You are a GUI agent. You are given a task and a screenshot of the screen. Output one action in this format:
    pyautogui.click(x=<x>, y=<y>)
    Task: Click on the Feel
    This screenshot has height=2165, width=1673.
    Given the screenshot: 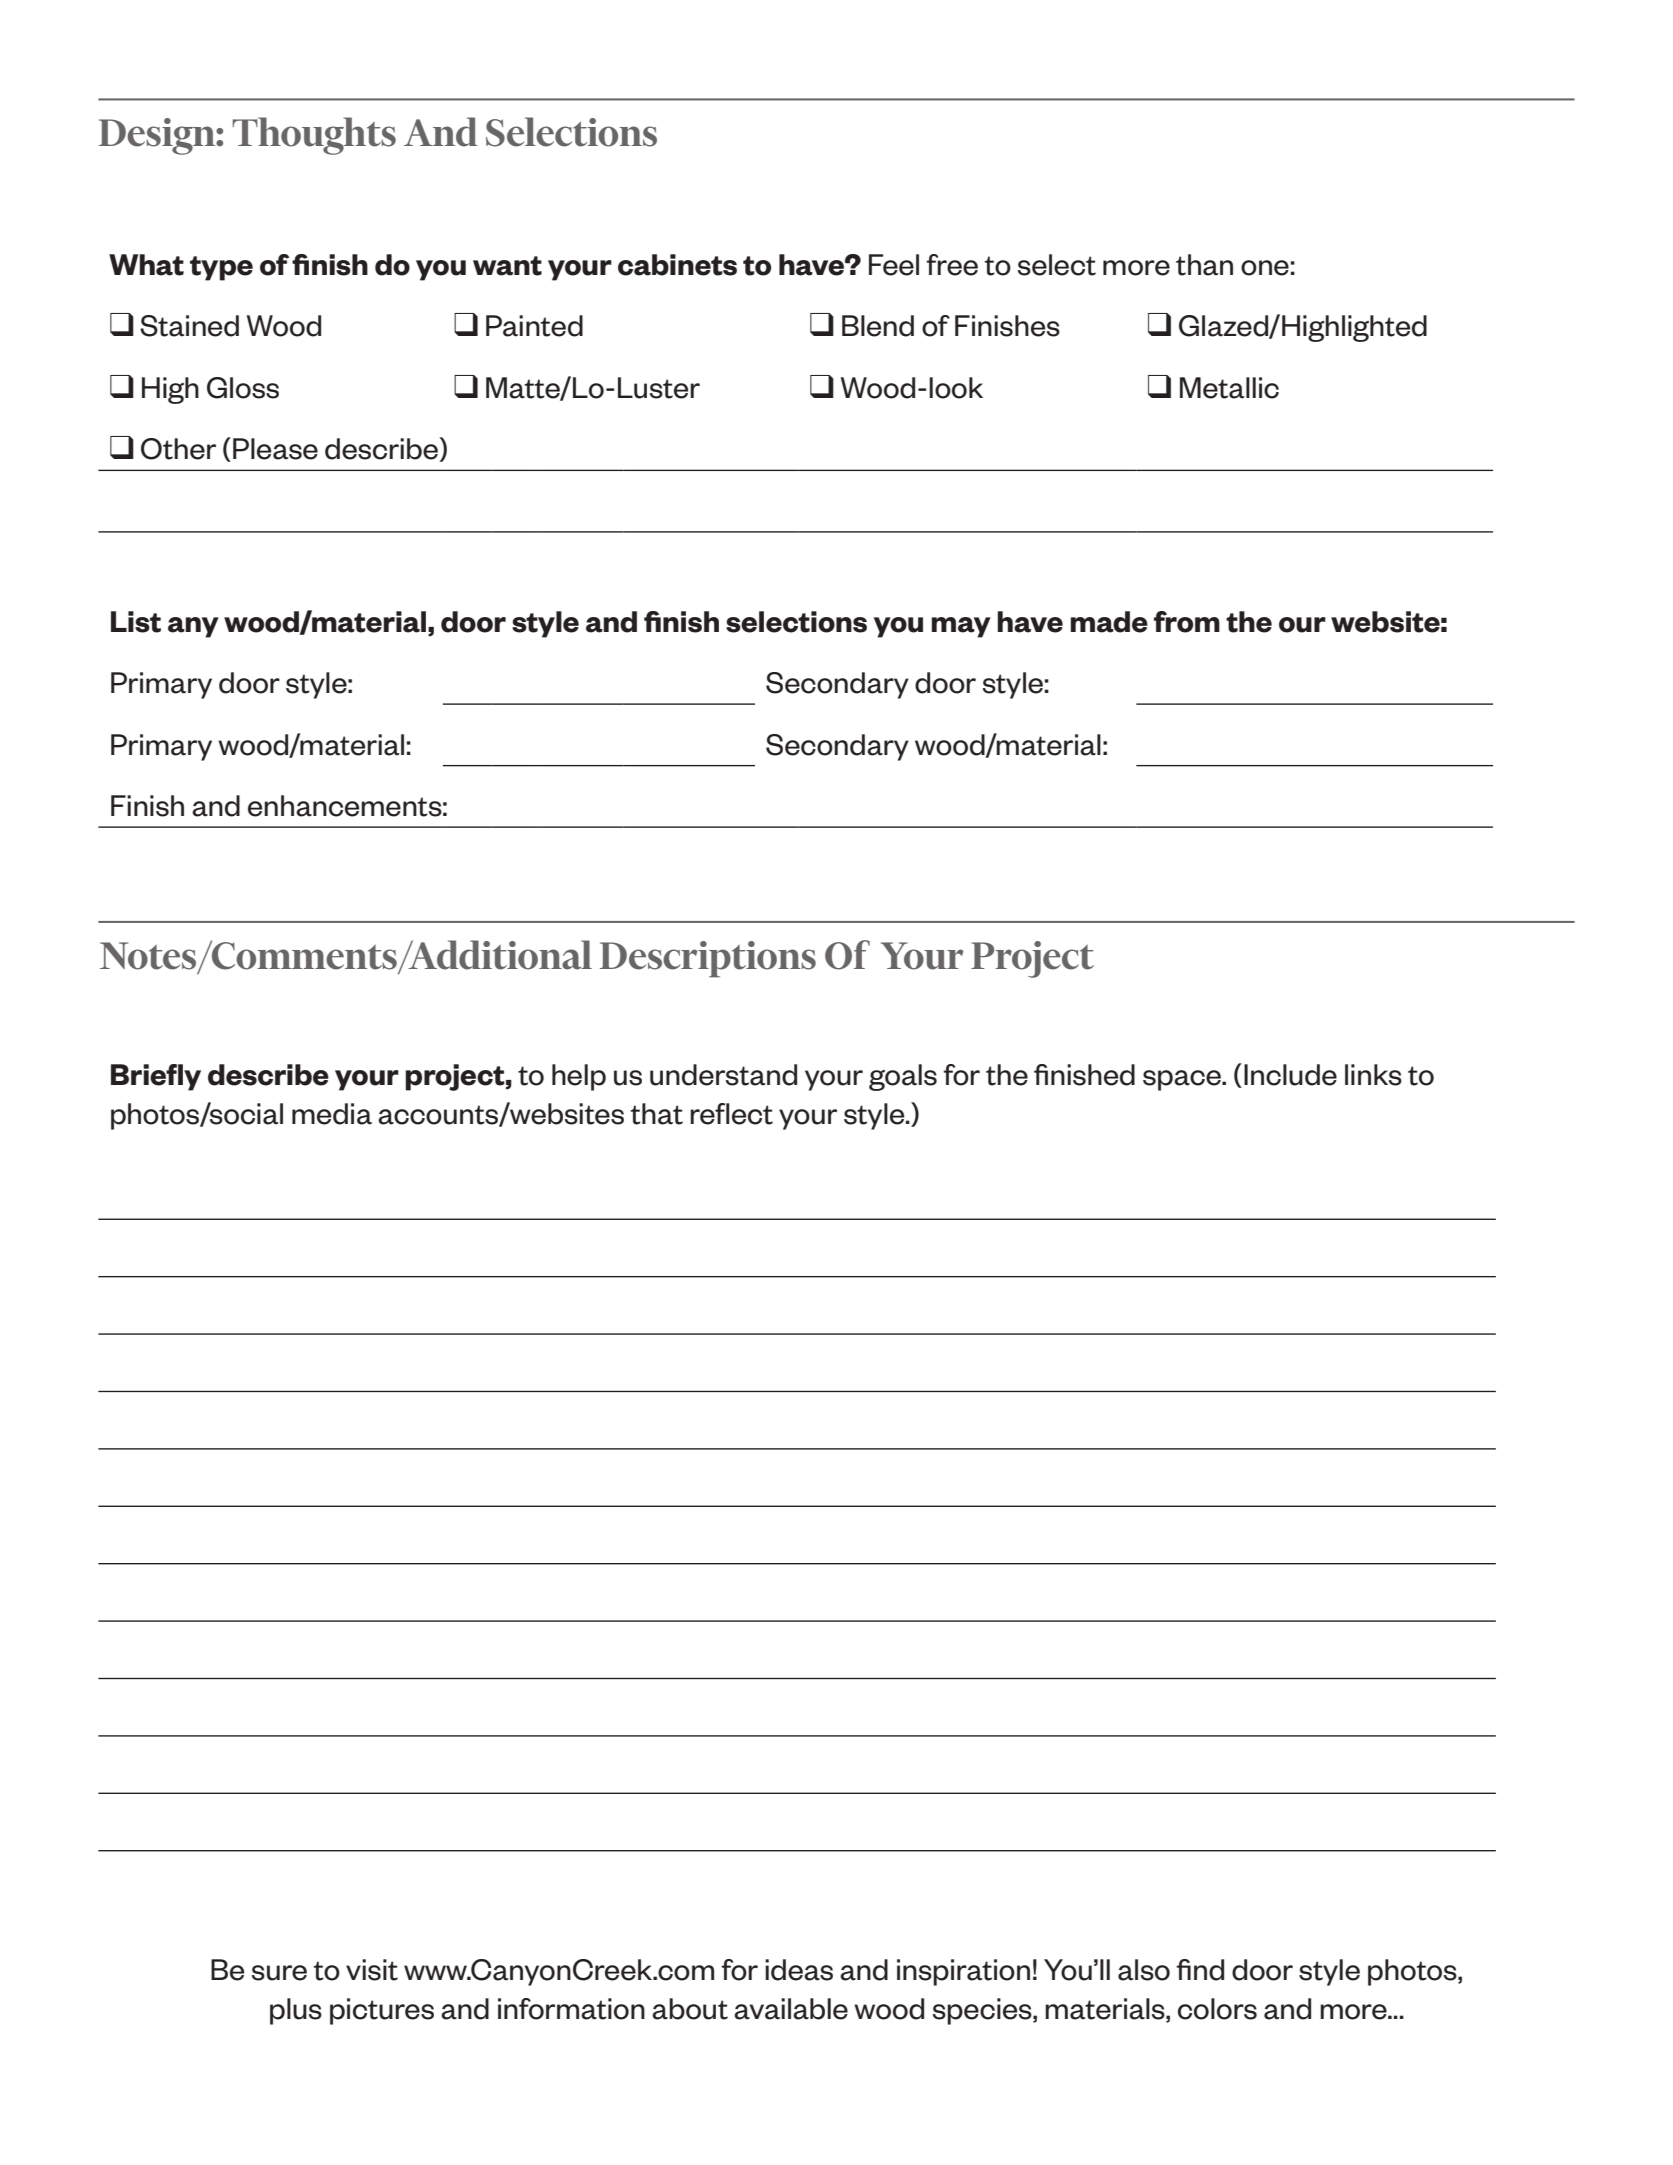 What is the action you would take?
    pyautogui.click(x=894, y=265)
